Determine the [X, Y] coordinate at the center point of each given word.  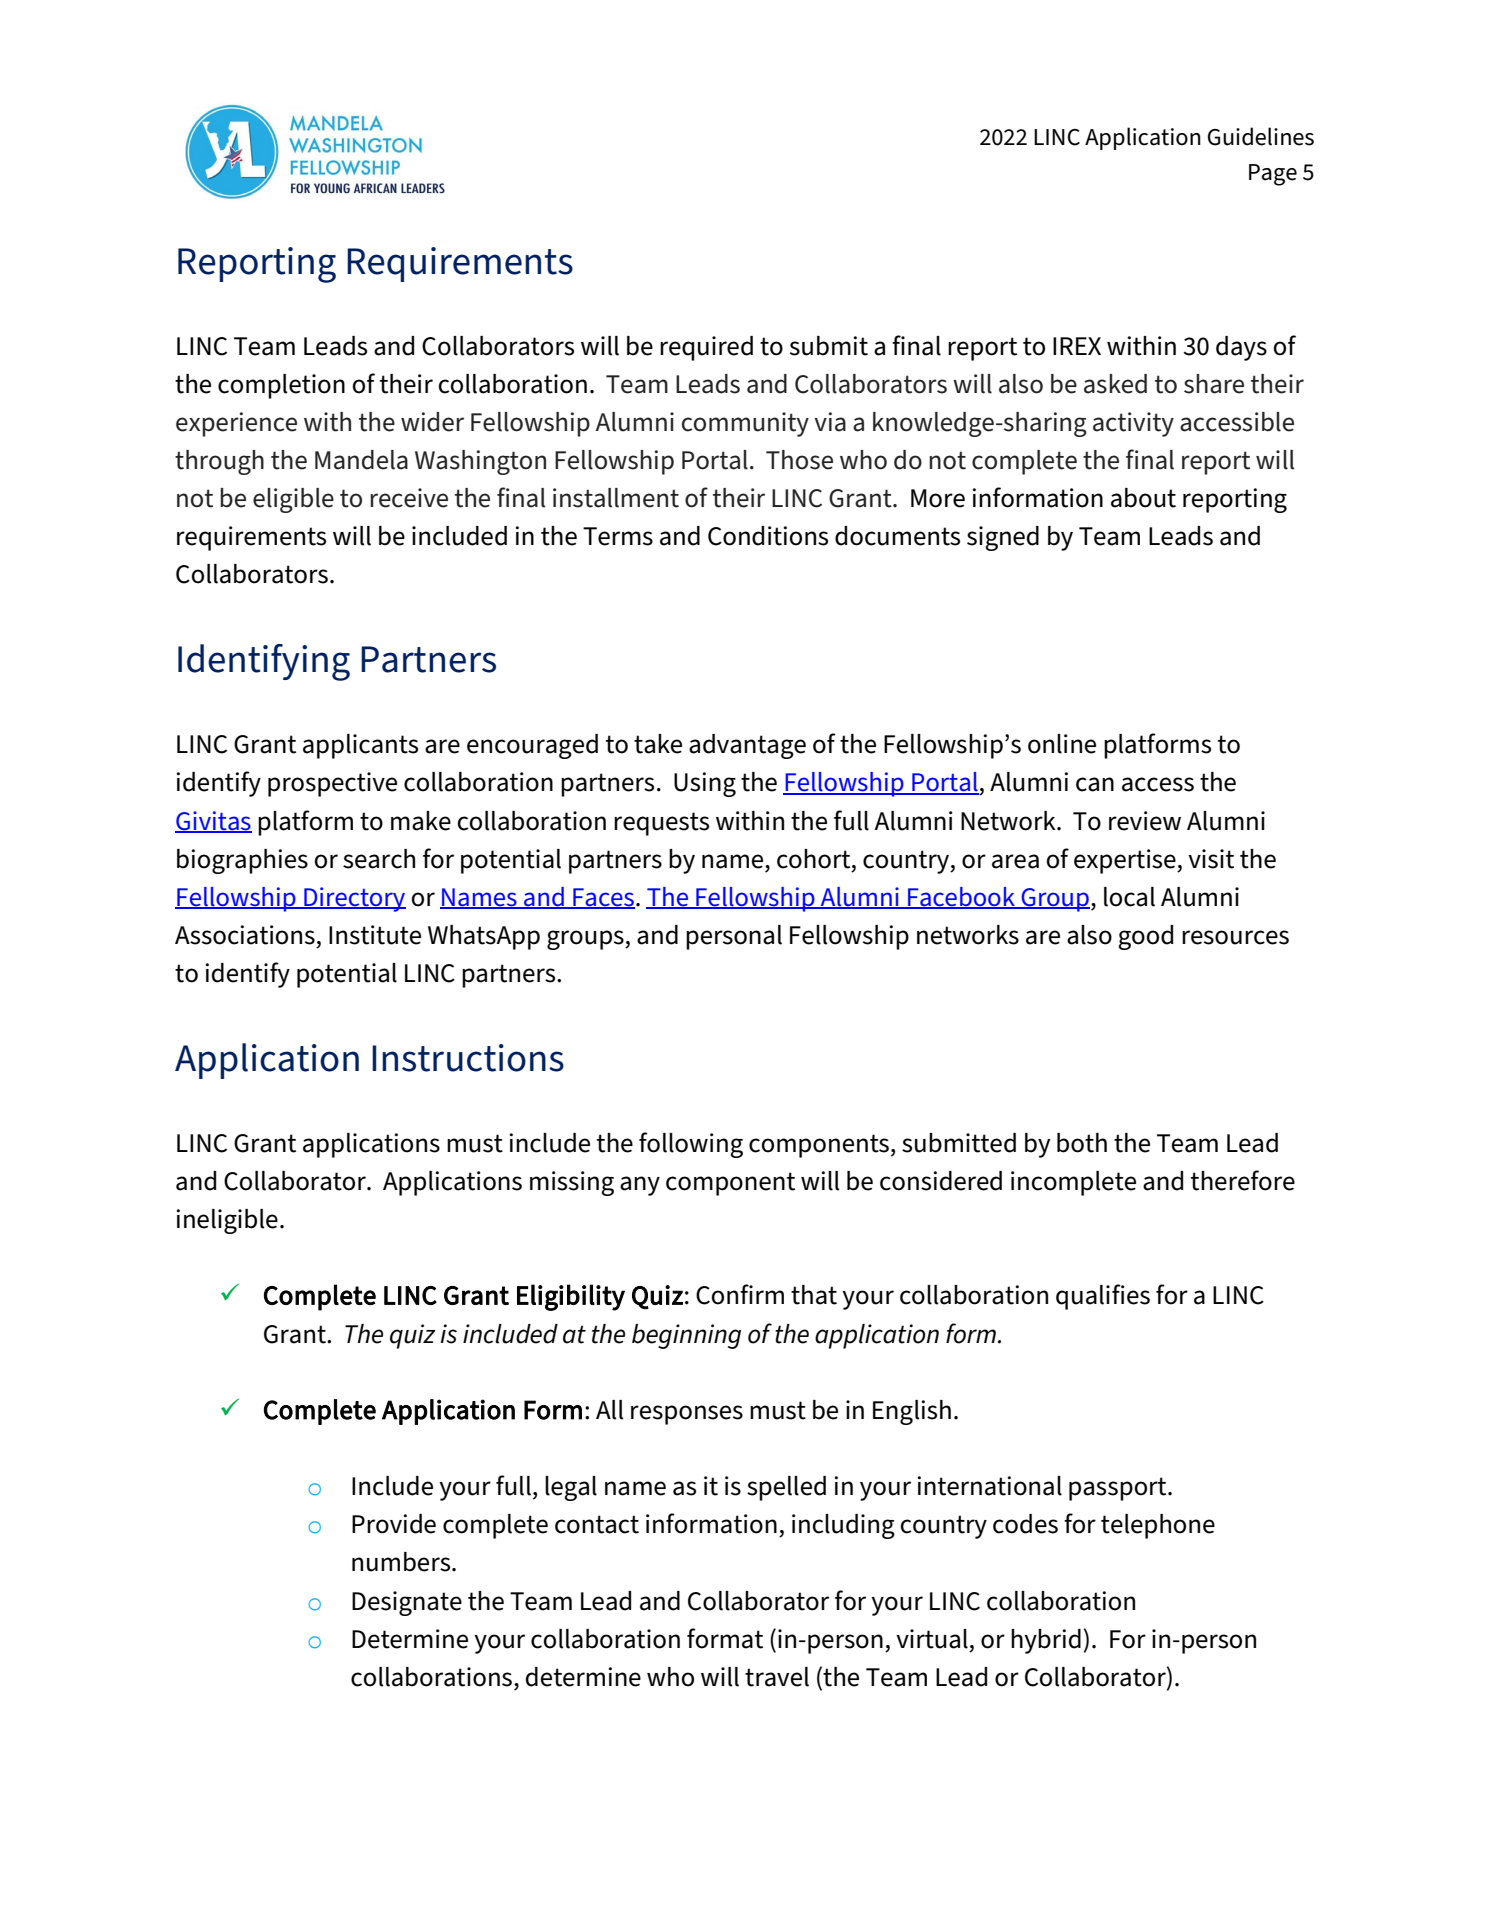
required [706, 348]
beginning [686, 1336]
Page [1273, 175]
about [1143, 498]
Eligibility [571, 1297]
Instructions [468, 1058]
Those [799, 460]
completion [281, 386]
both [1082, 1143]
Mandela [361, 460]
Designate [407, 1603]
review [1145, 821]
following [691, 1145]
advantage [747, 746]
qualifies [1103, 1297]
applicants [360, 746]
